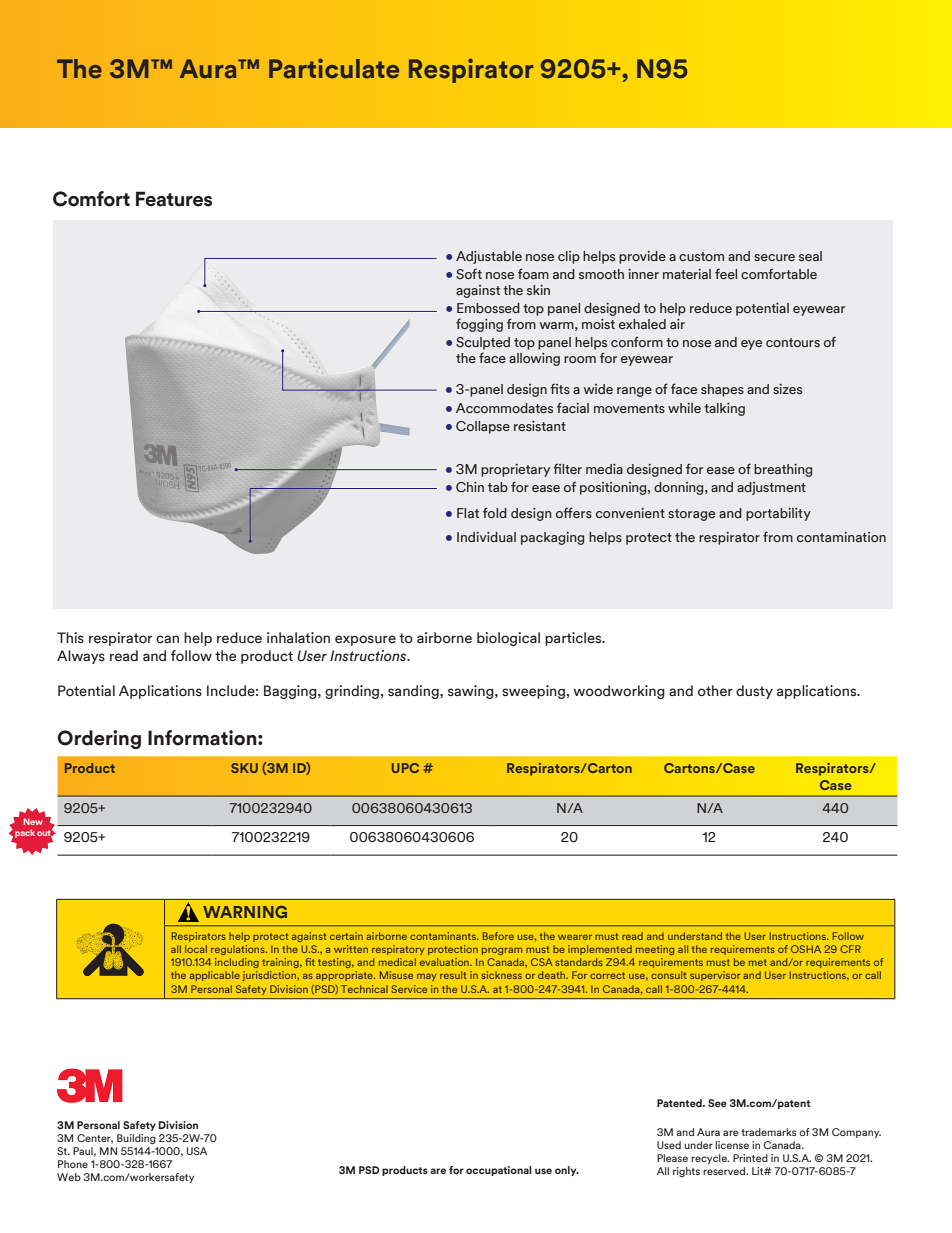  What do you see at coordinates (508, 639) in the image?
I see `biological` at bounding box center [508, 639].
